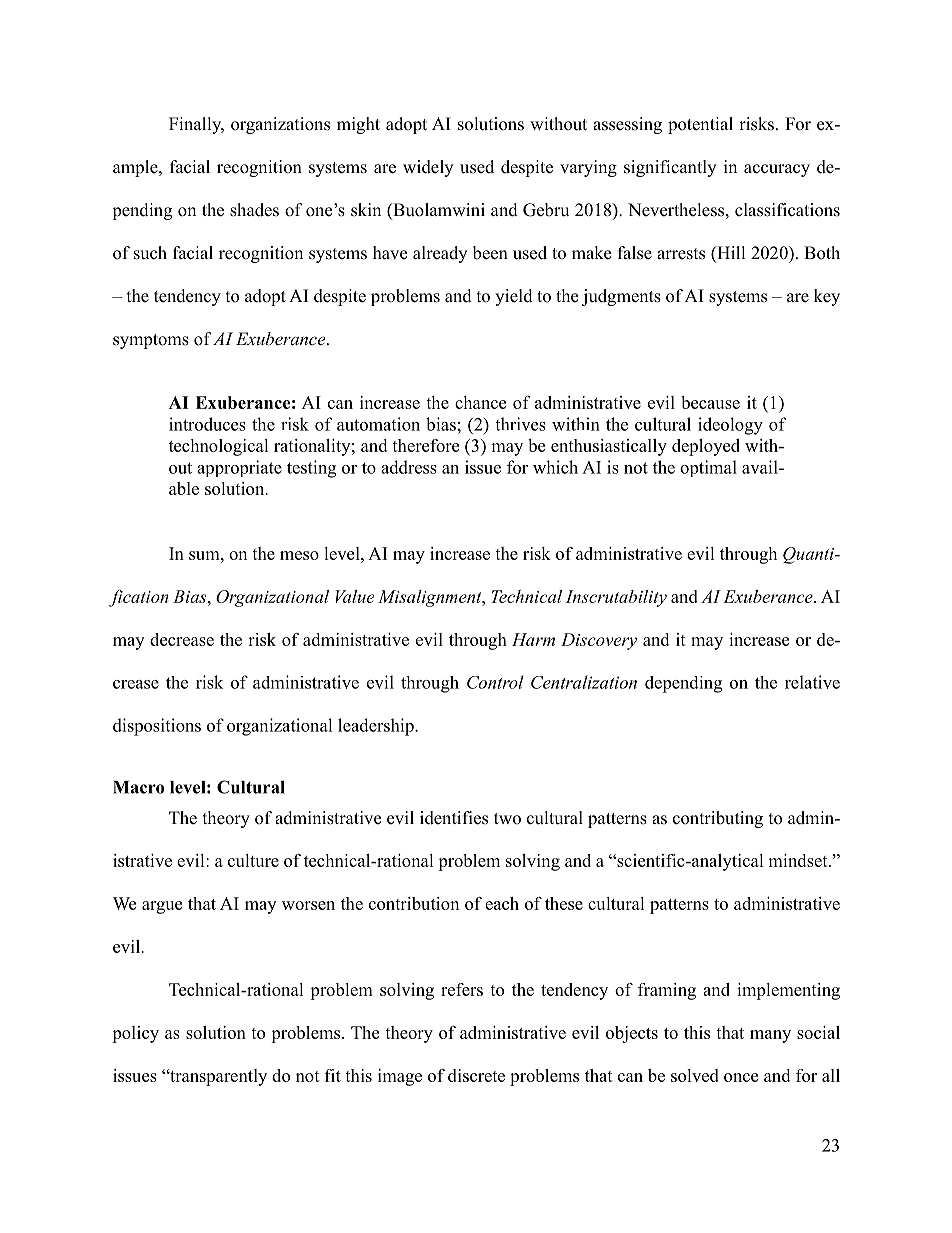 The height and width of the screenshot is (1233, 952). Describe the element at coordinates (495, 682) in the screenshot. I see `Control` at that location.
